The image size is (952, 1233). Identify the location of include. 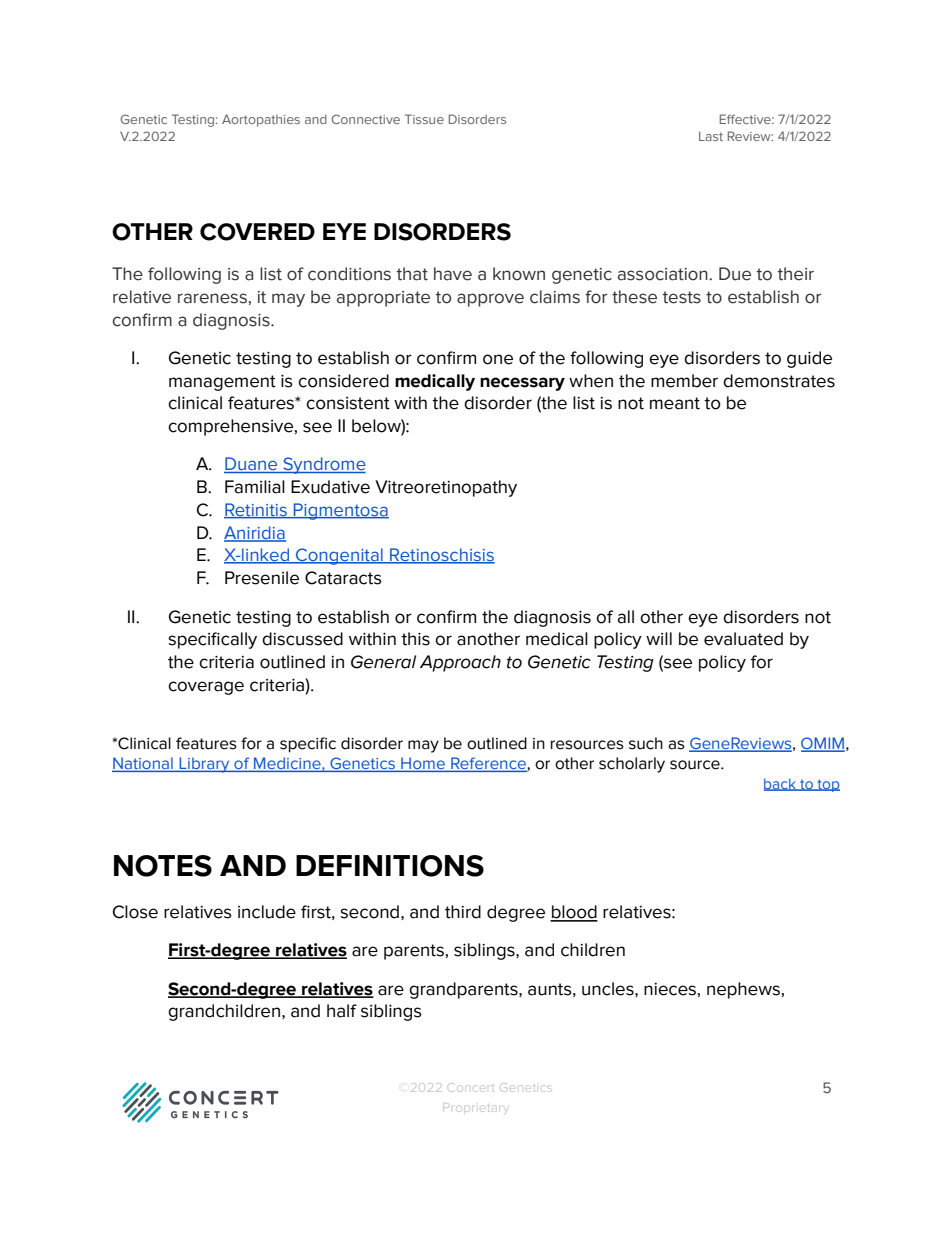
(267, 912).
